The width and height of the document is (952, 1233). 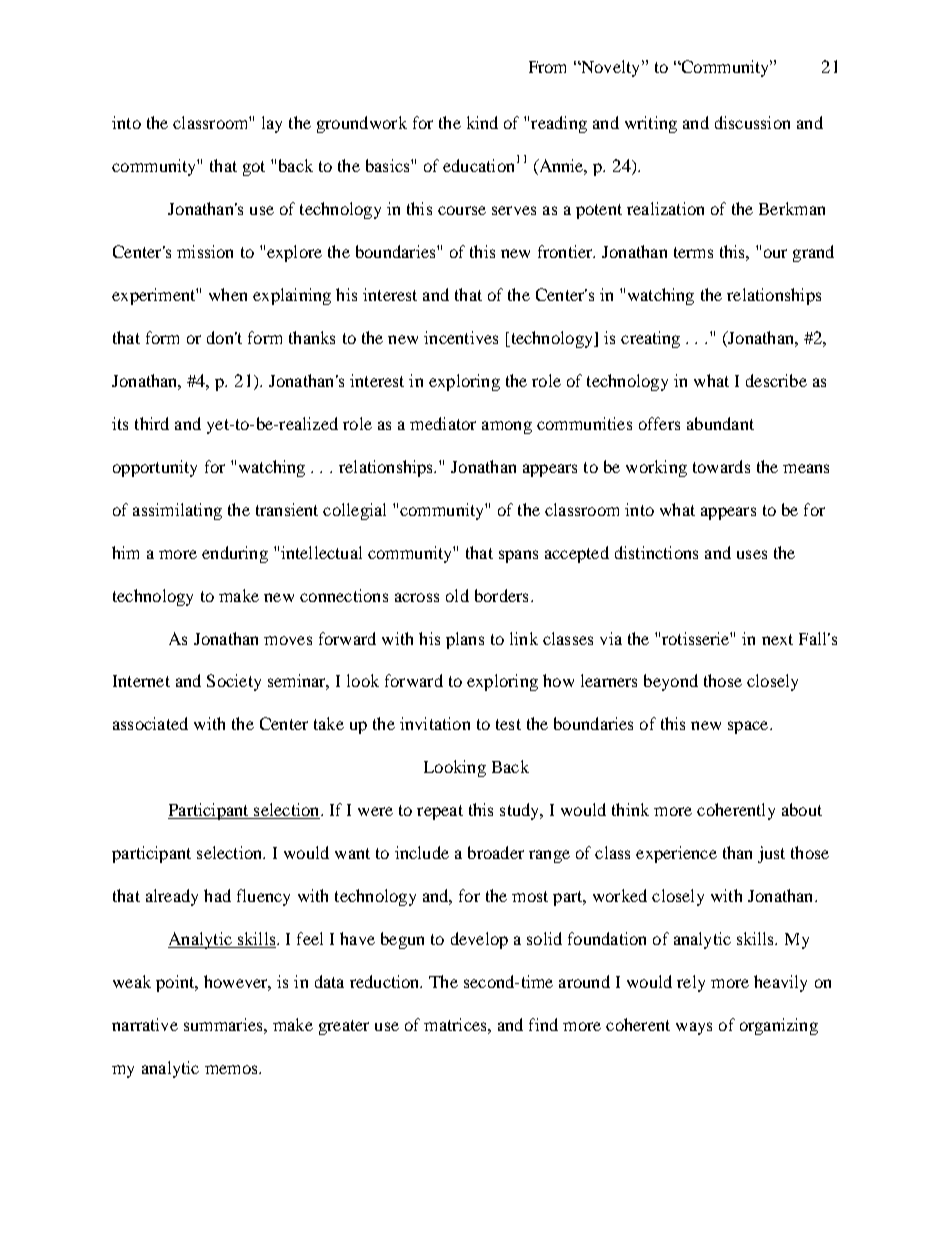 What do you see at coordinates (443, 423) in the document?
I see `mediator` at bounding box center [443, 423].
